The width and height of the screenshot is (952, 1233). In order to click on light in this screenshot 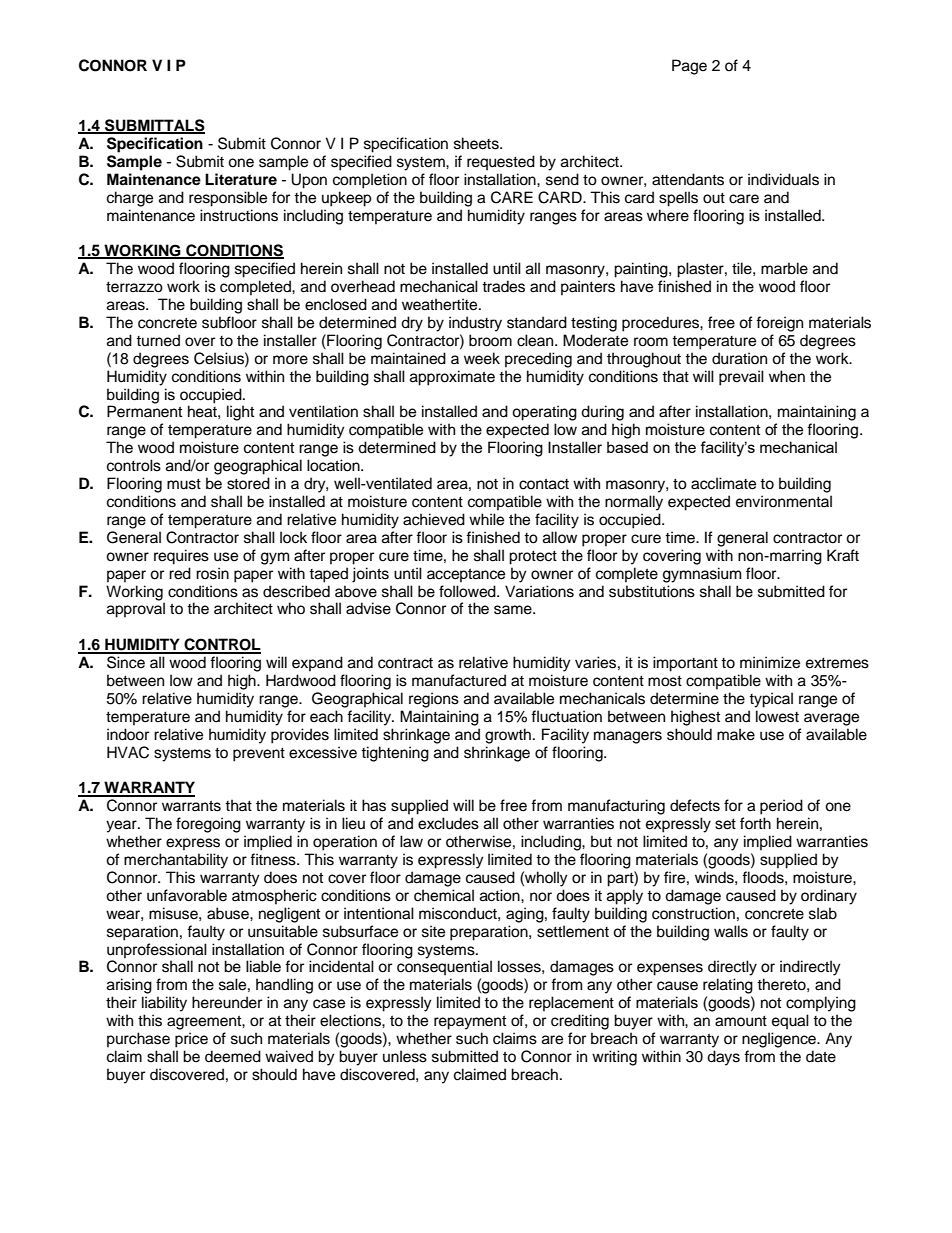, I will do `click(240, 413)`.
